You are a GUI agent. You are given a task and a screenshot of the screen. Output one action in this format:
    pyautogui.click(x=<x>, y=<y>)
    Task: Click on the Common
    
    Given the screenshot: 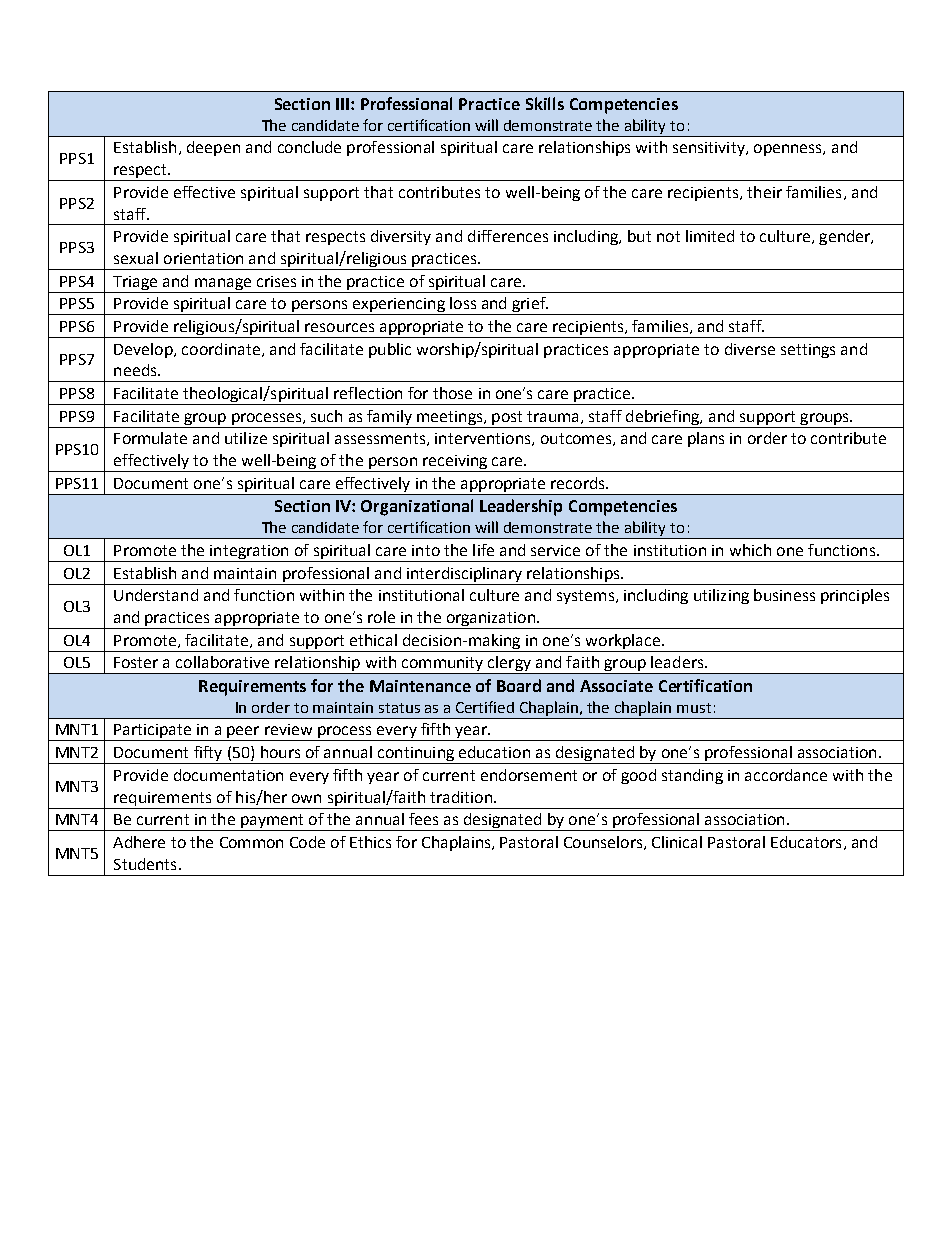 What is the action you would take?
    pyautogui.click(x=251, y=842)
